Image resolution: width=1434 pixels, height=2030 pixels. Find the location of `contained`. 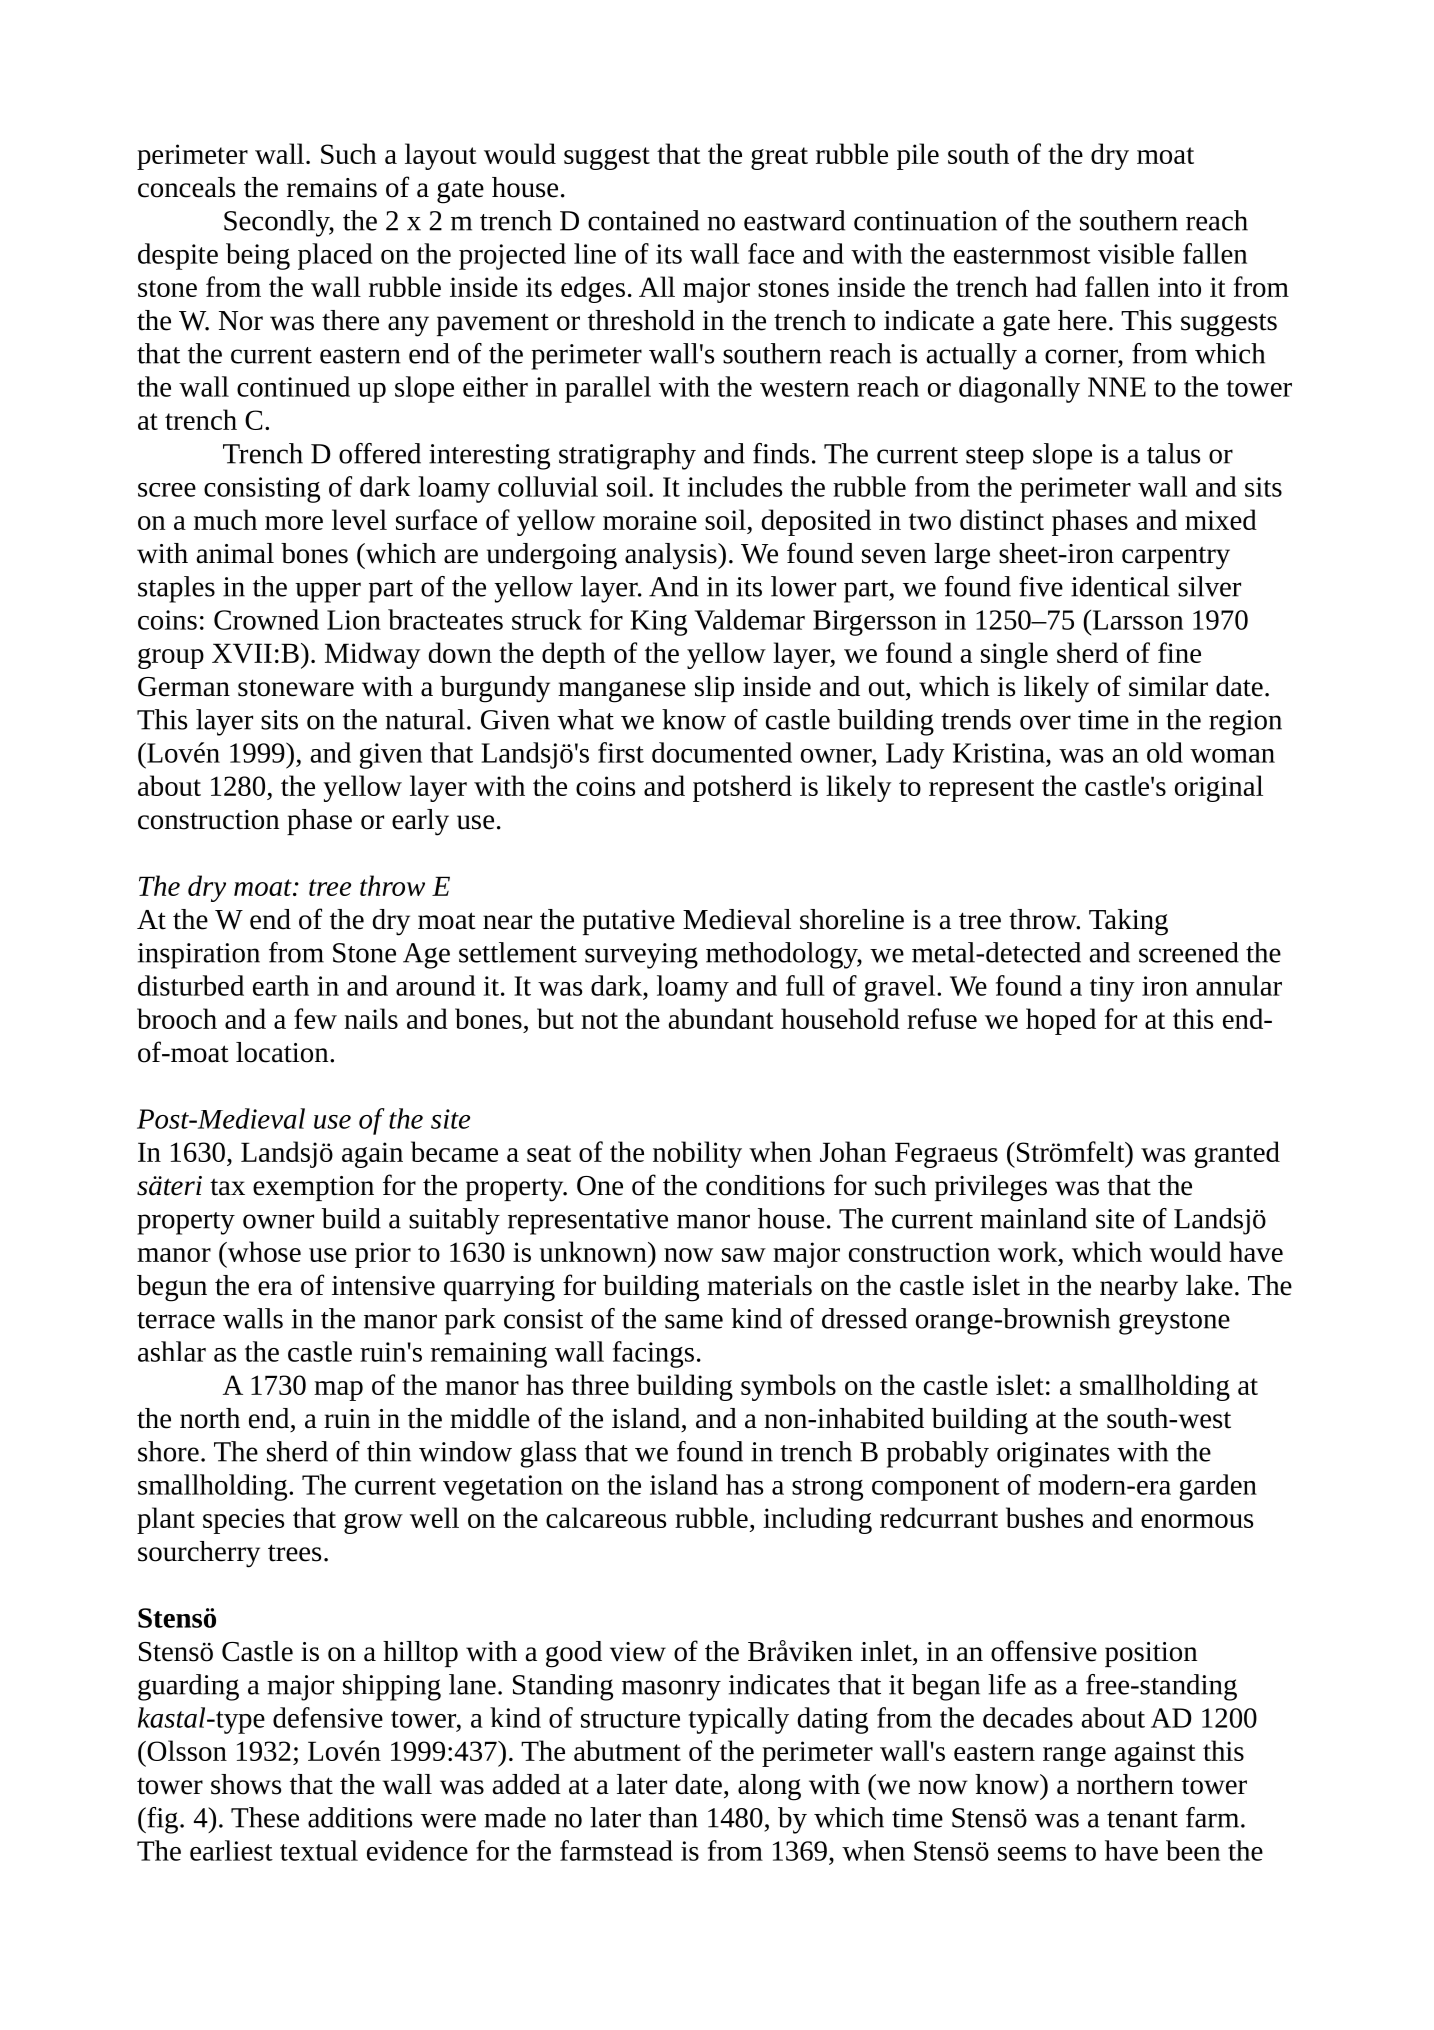

contained is located at coordinates (643, 220).
